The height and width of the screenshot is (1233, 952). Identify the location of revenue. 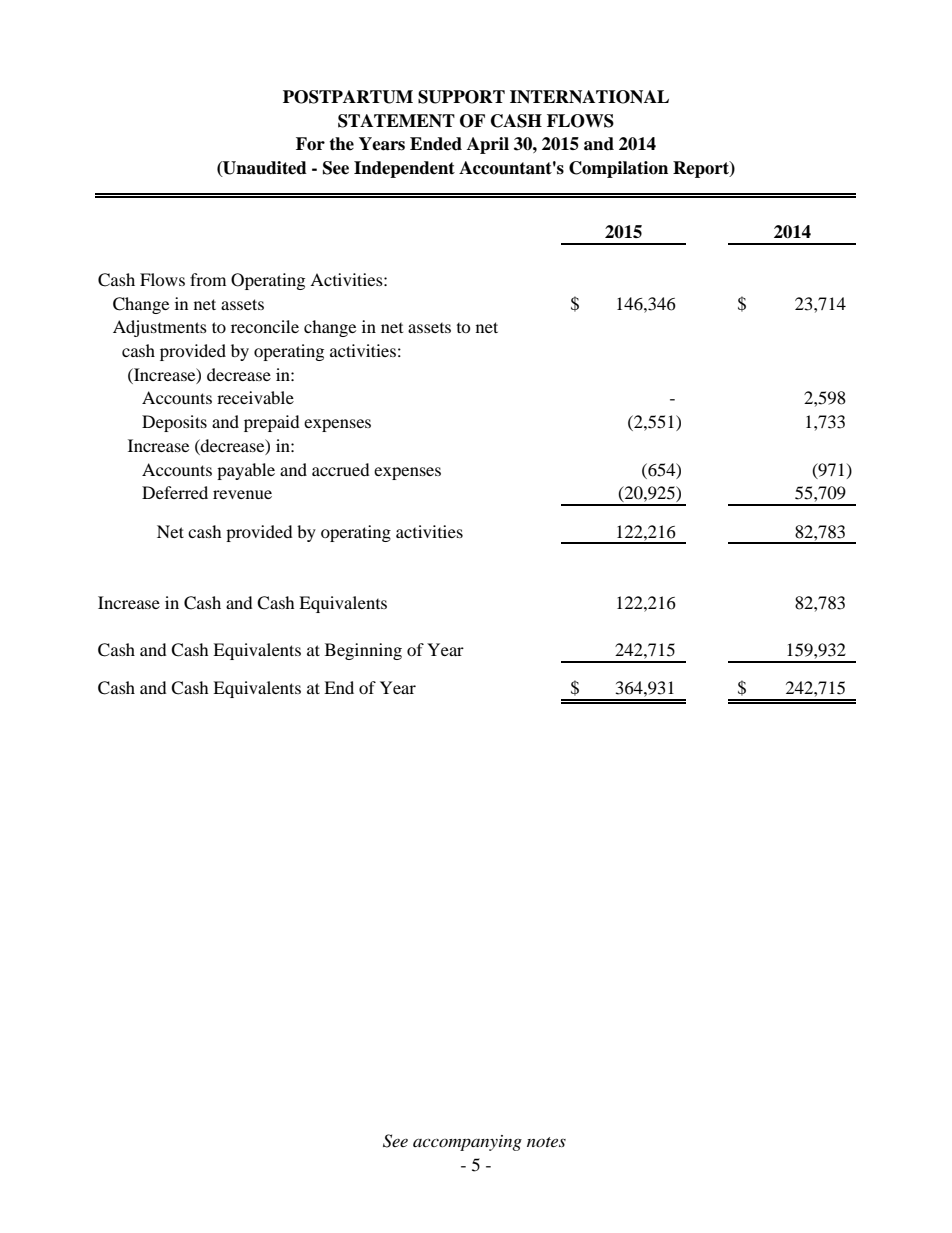
(242, 494).
